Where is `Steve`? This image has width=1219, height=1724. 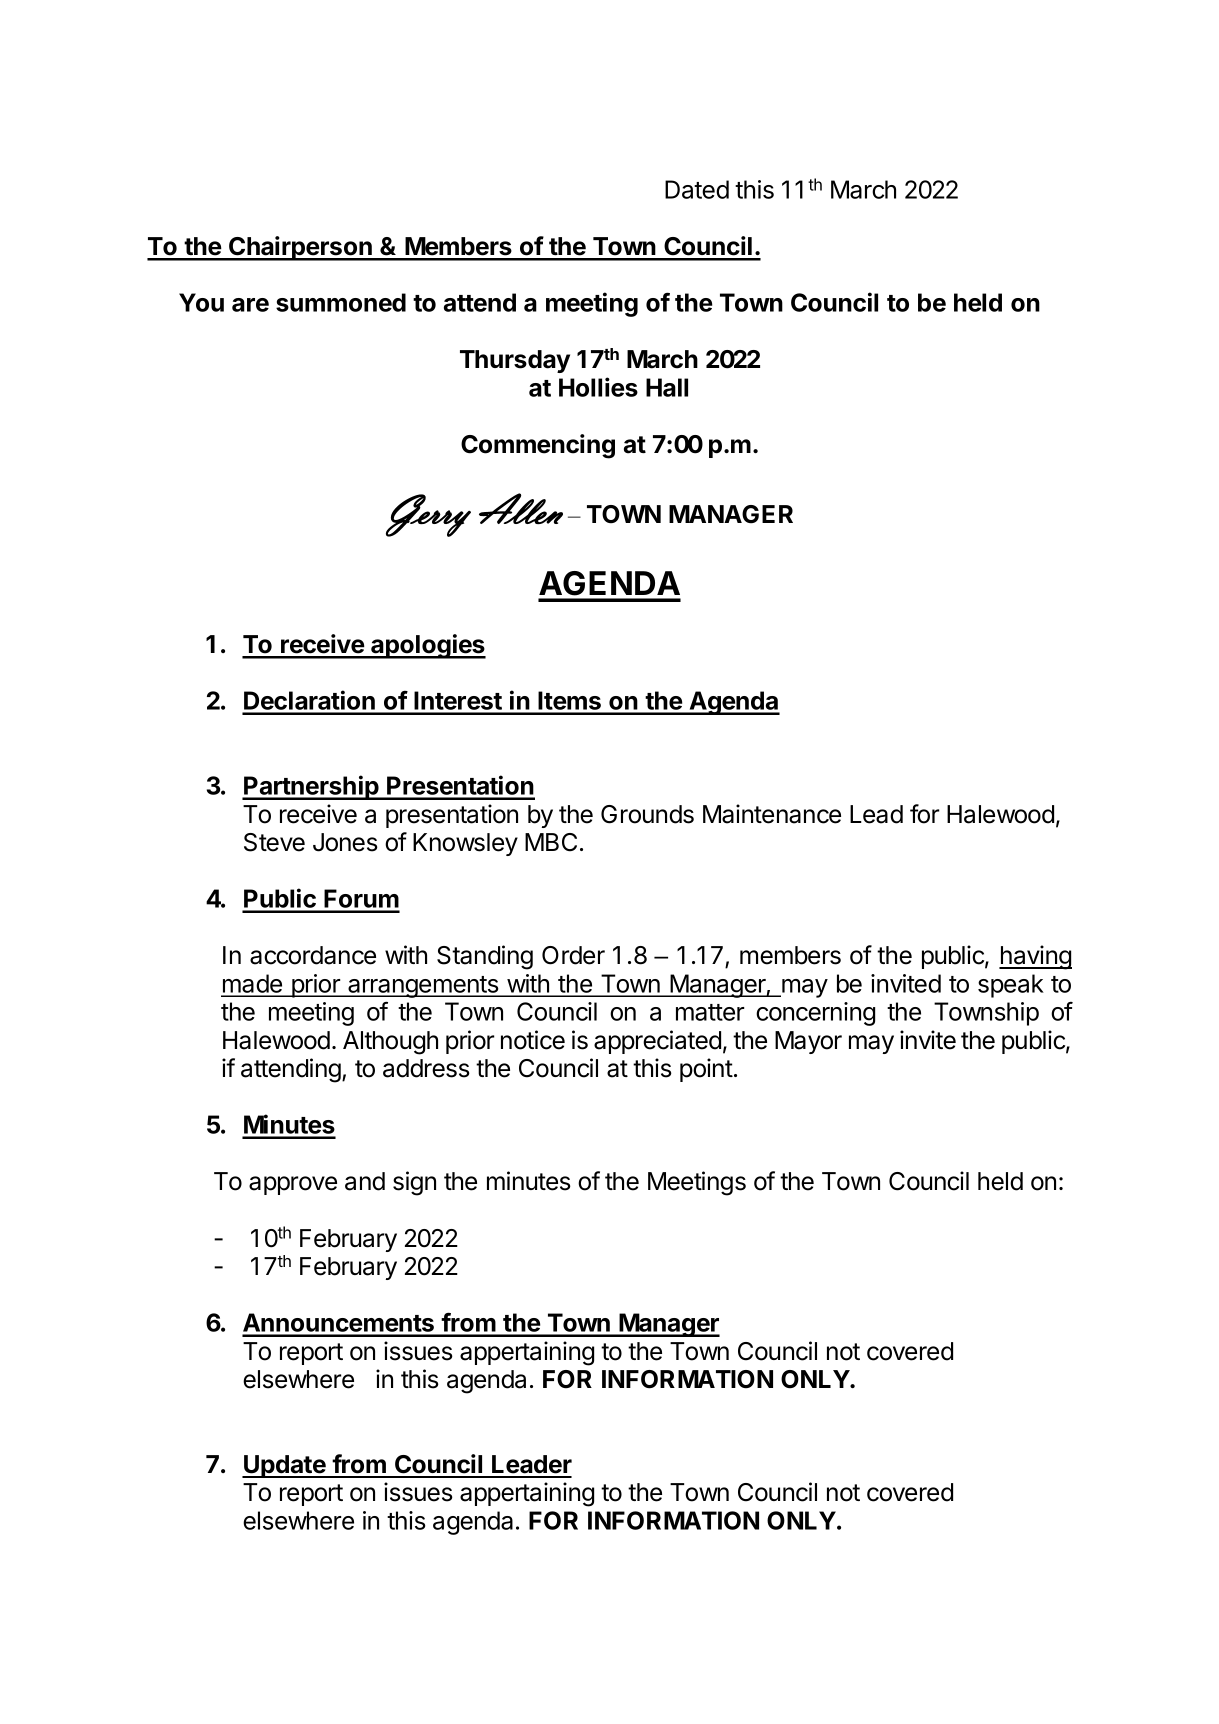
Steve is located at coordinates (274, 842).
